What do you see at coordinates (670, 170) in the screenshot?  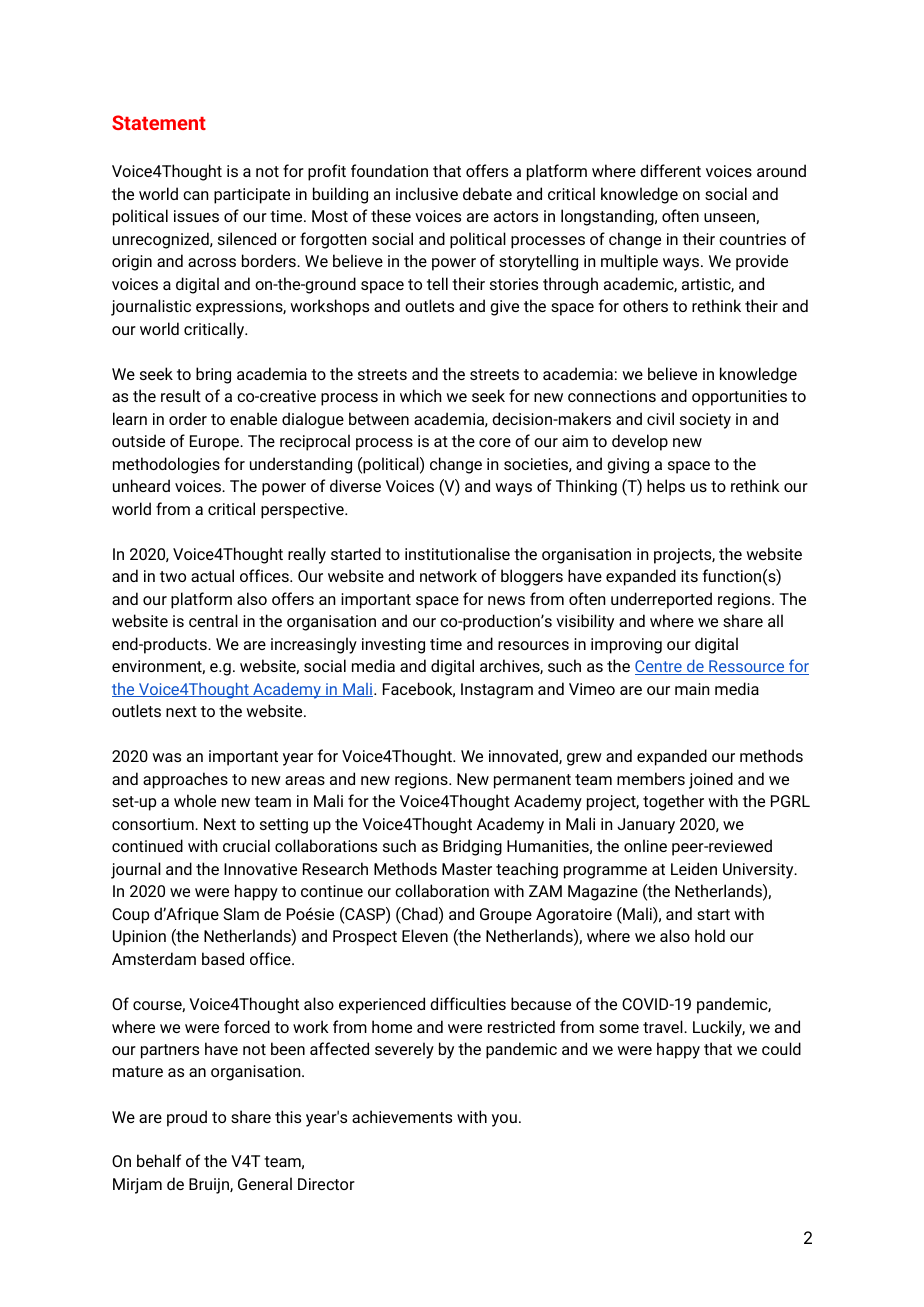 I see `different` at bounding box center [670, 170].
